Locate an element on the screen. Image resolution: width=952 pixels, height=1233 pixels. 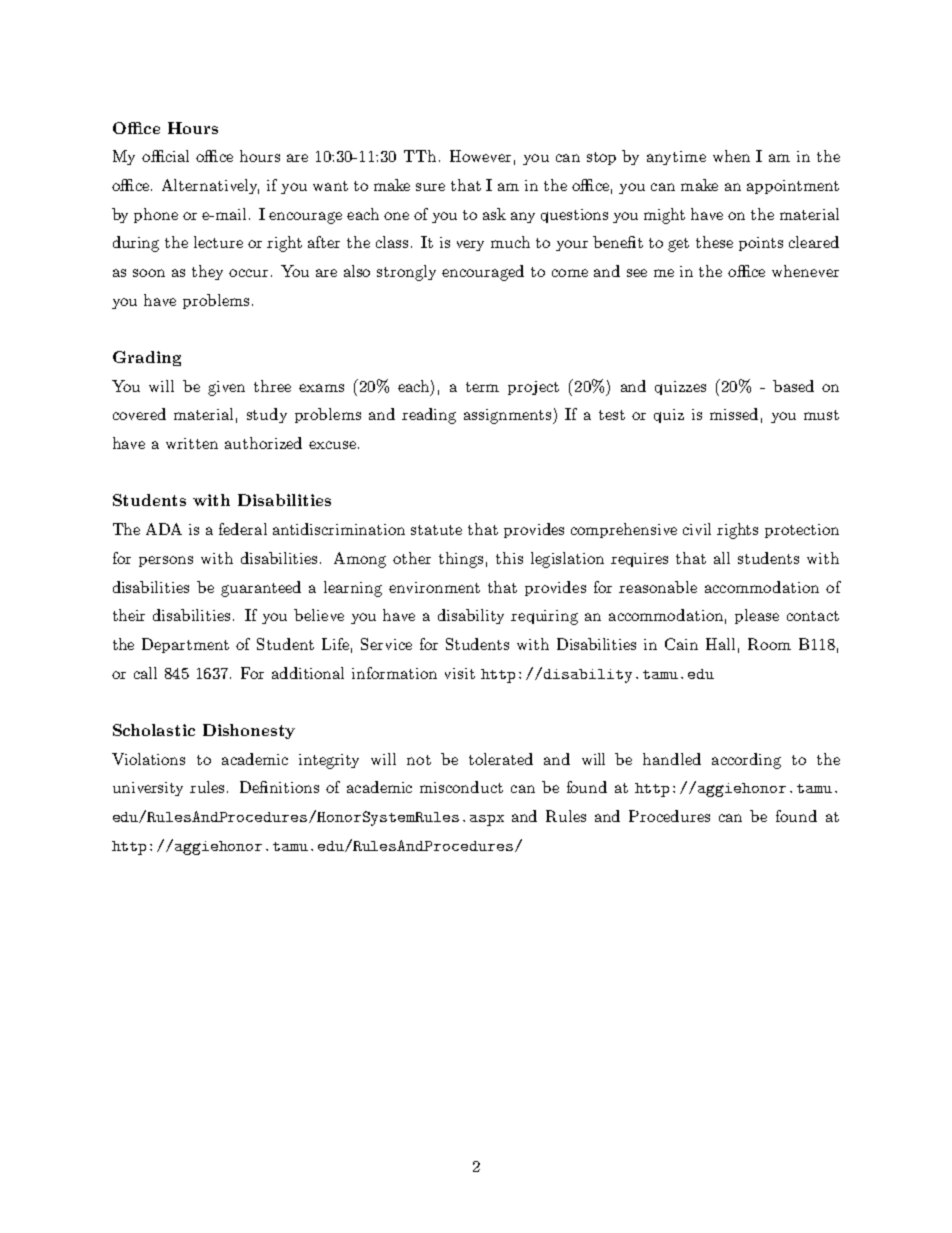
written is located at coordinates (192, 443).
